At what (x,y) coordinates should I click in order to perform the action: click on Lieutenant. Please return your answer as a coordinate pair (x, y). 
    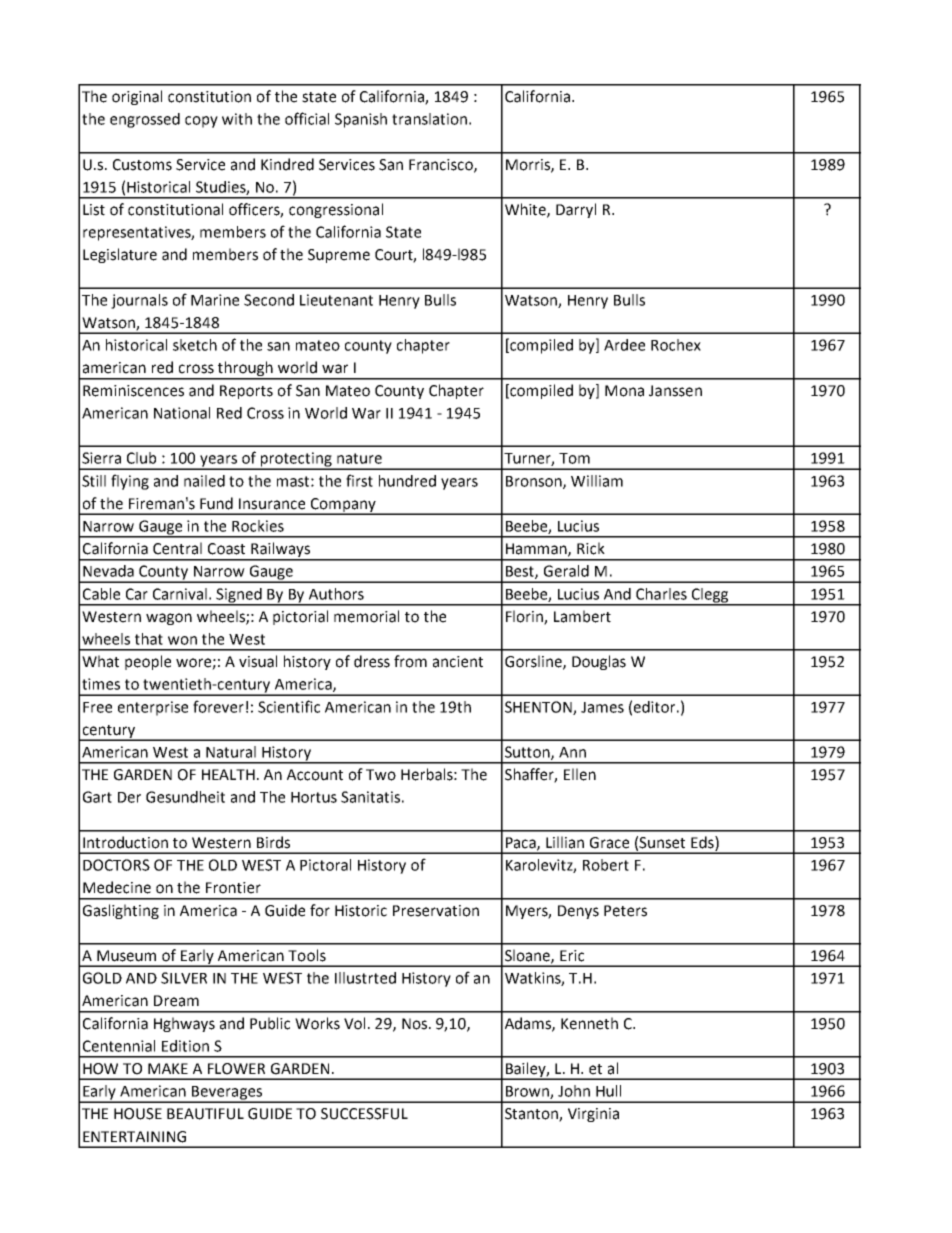
    Looking at the image, I should click on (336, 300).
